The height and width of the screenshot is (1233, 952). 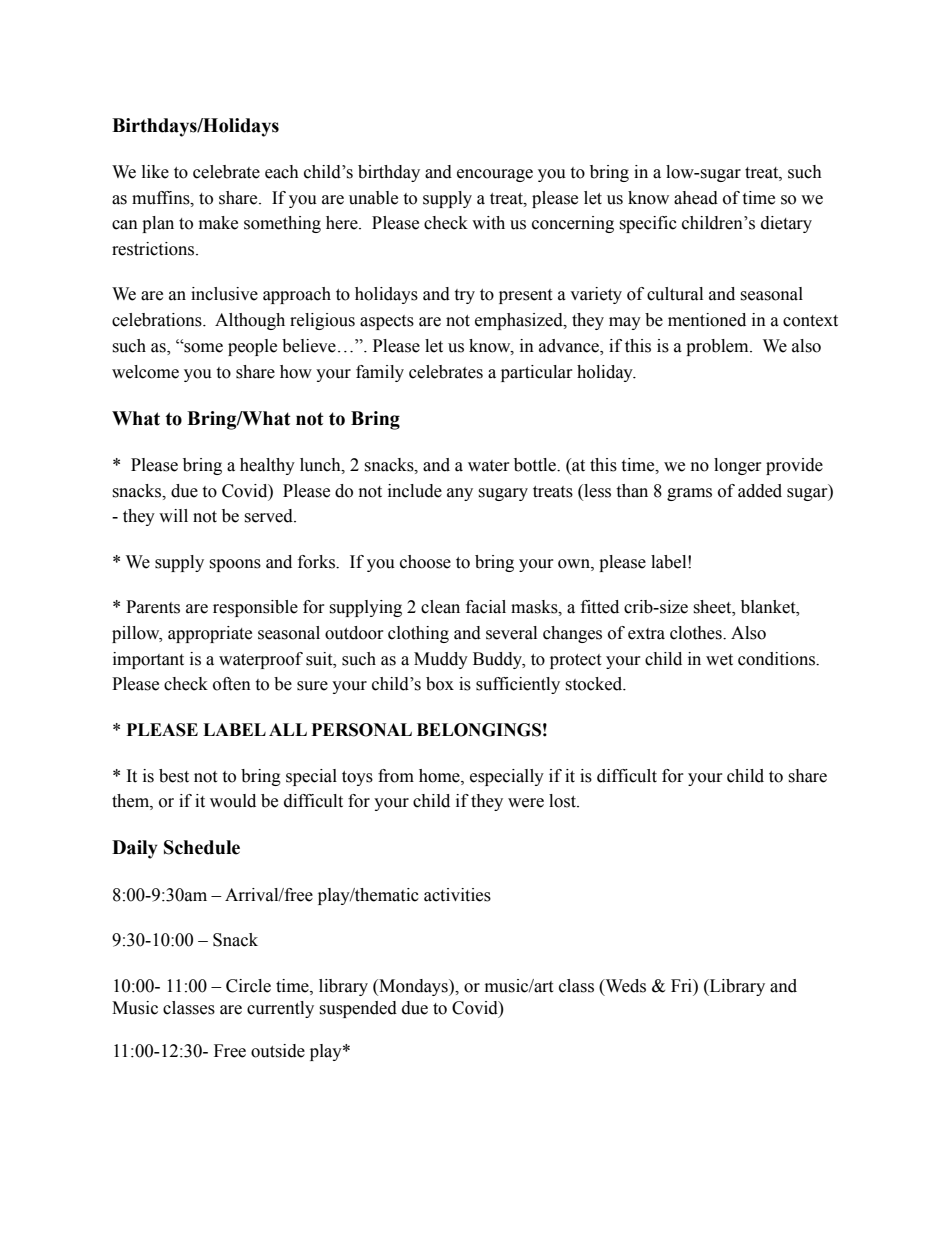 What do you see at coordinates (210, 634) in the screenshot?
I see `appropriate` at bounding box center [210, 634].
